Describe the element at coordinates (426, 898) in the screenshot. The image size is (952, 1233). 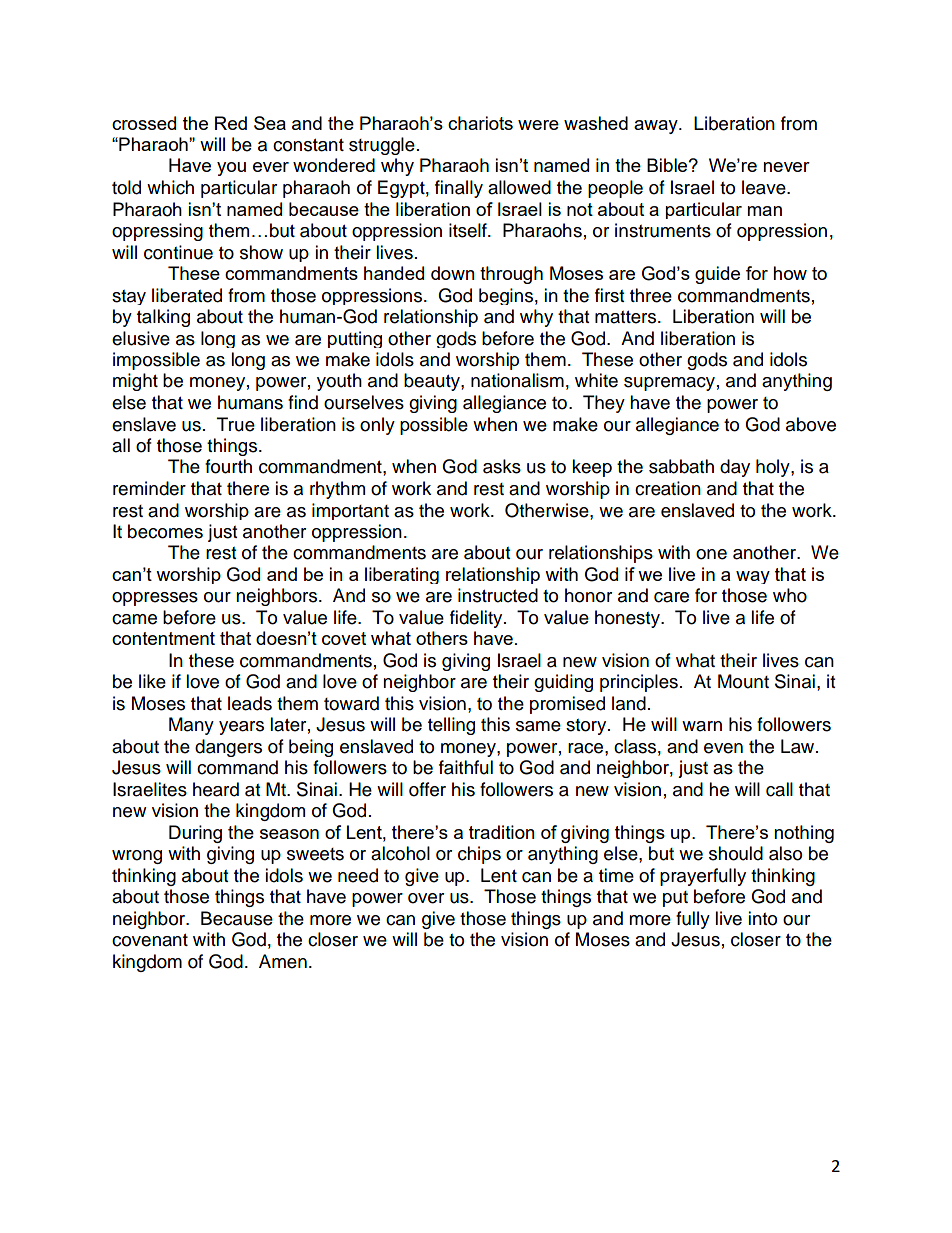
I see `over` at that location.
